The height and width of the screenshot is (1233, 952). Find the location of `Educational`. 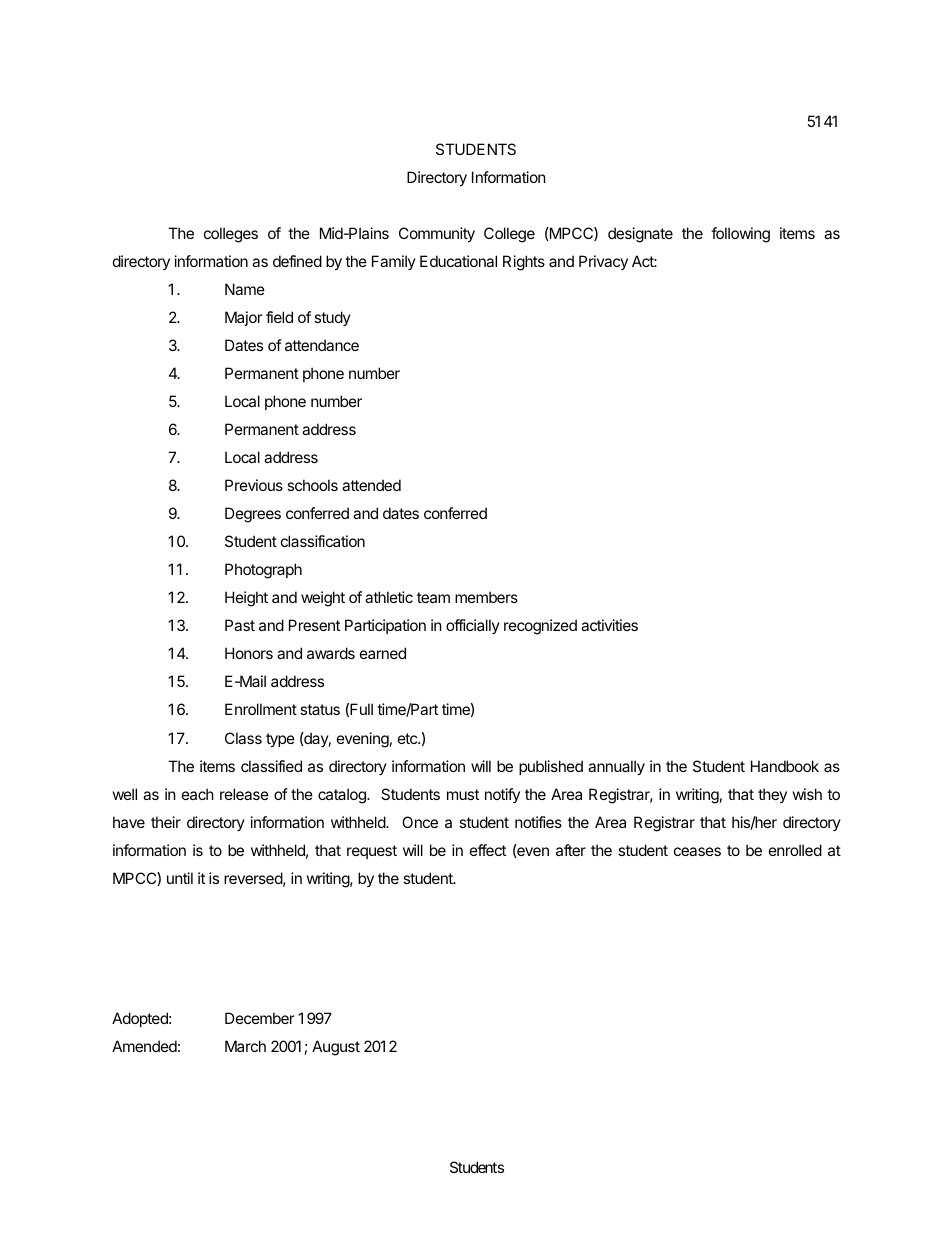

Educational is located at coordinates (458, 261).
